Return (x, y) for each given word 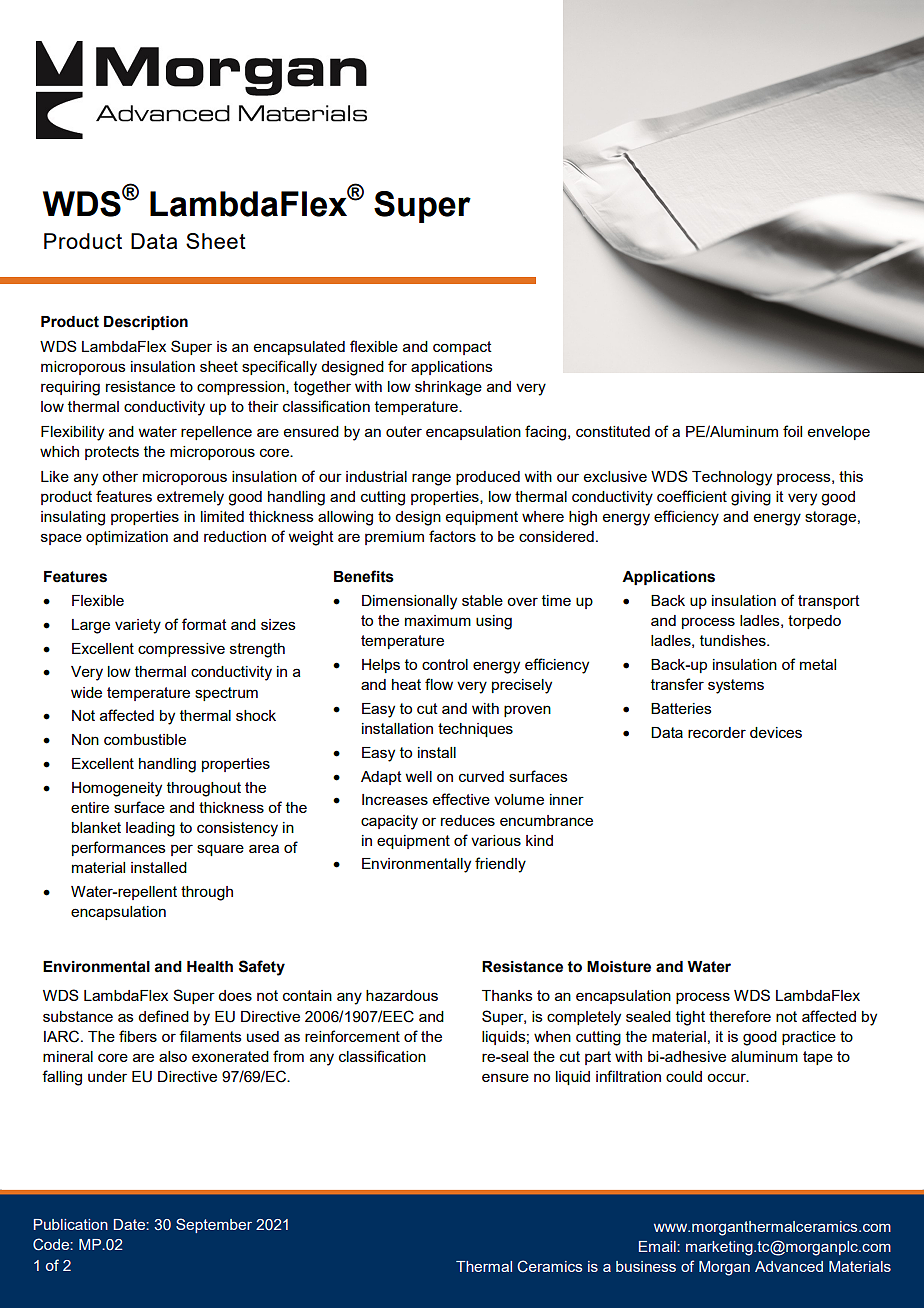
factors (452, 536)
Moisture (619, 967)
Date (130, 1224)
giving (751, 498)
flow (439, 684)
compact (462, 348)
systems (736, 686)
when (552, 1036)
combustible (145, 739)
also (173, 1056)
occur (727, 1077)
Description (146, 323)
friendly (500, 865)
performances (119, 848)
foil (792, 431)
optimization (127, 538)
